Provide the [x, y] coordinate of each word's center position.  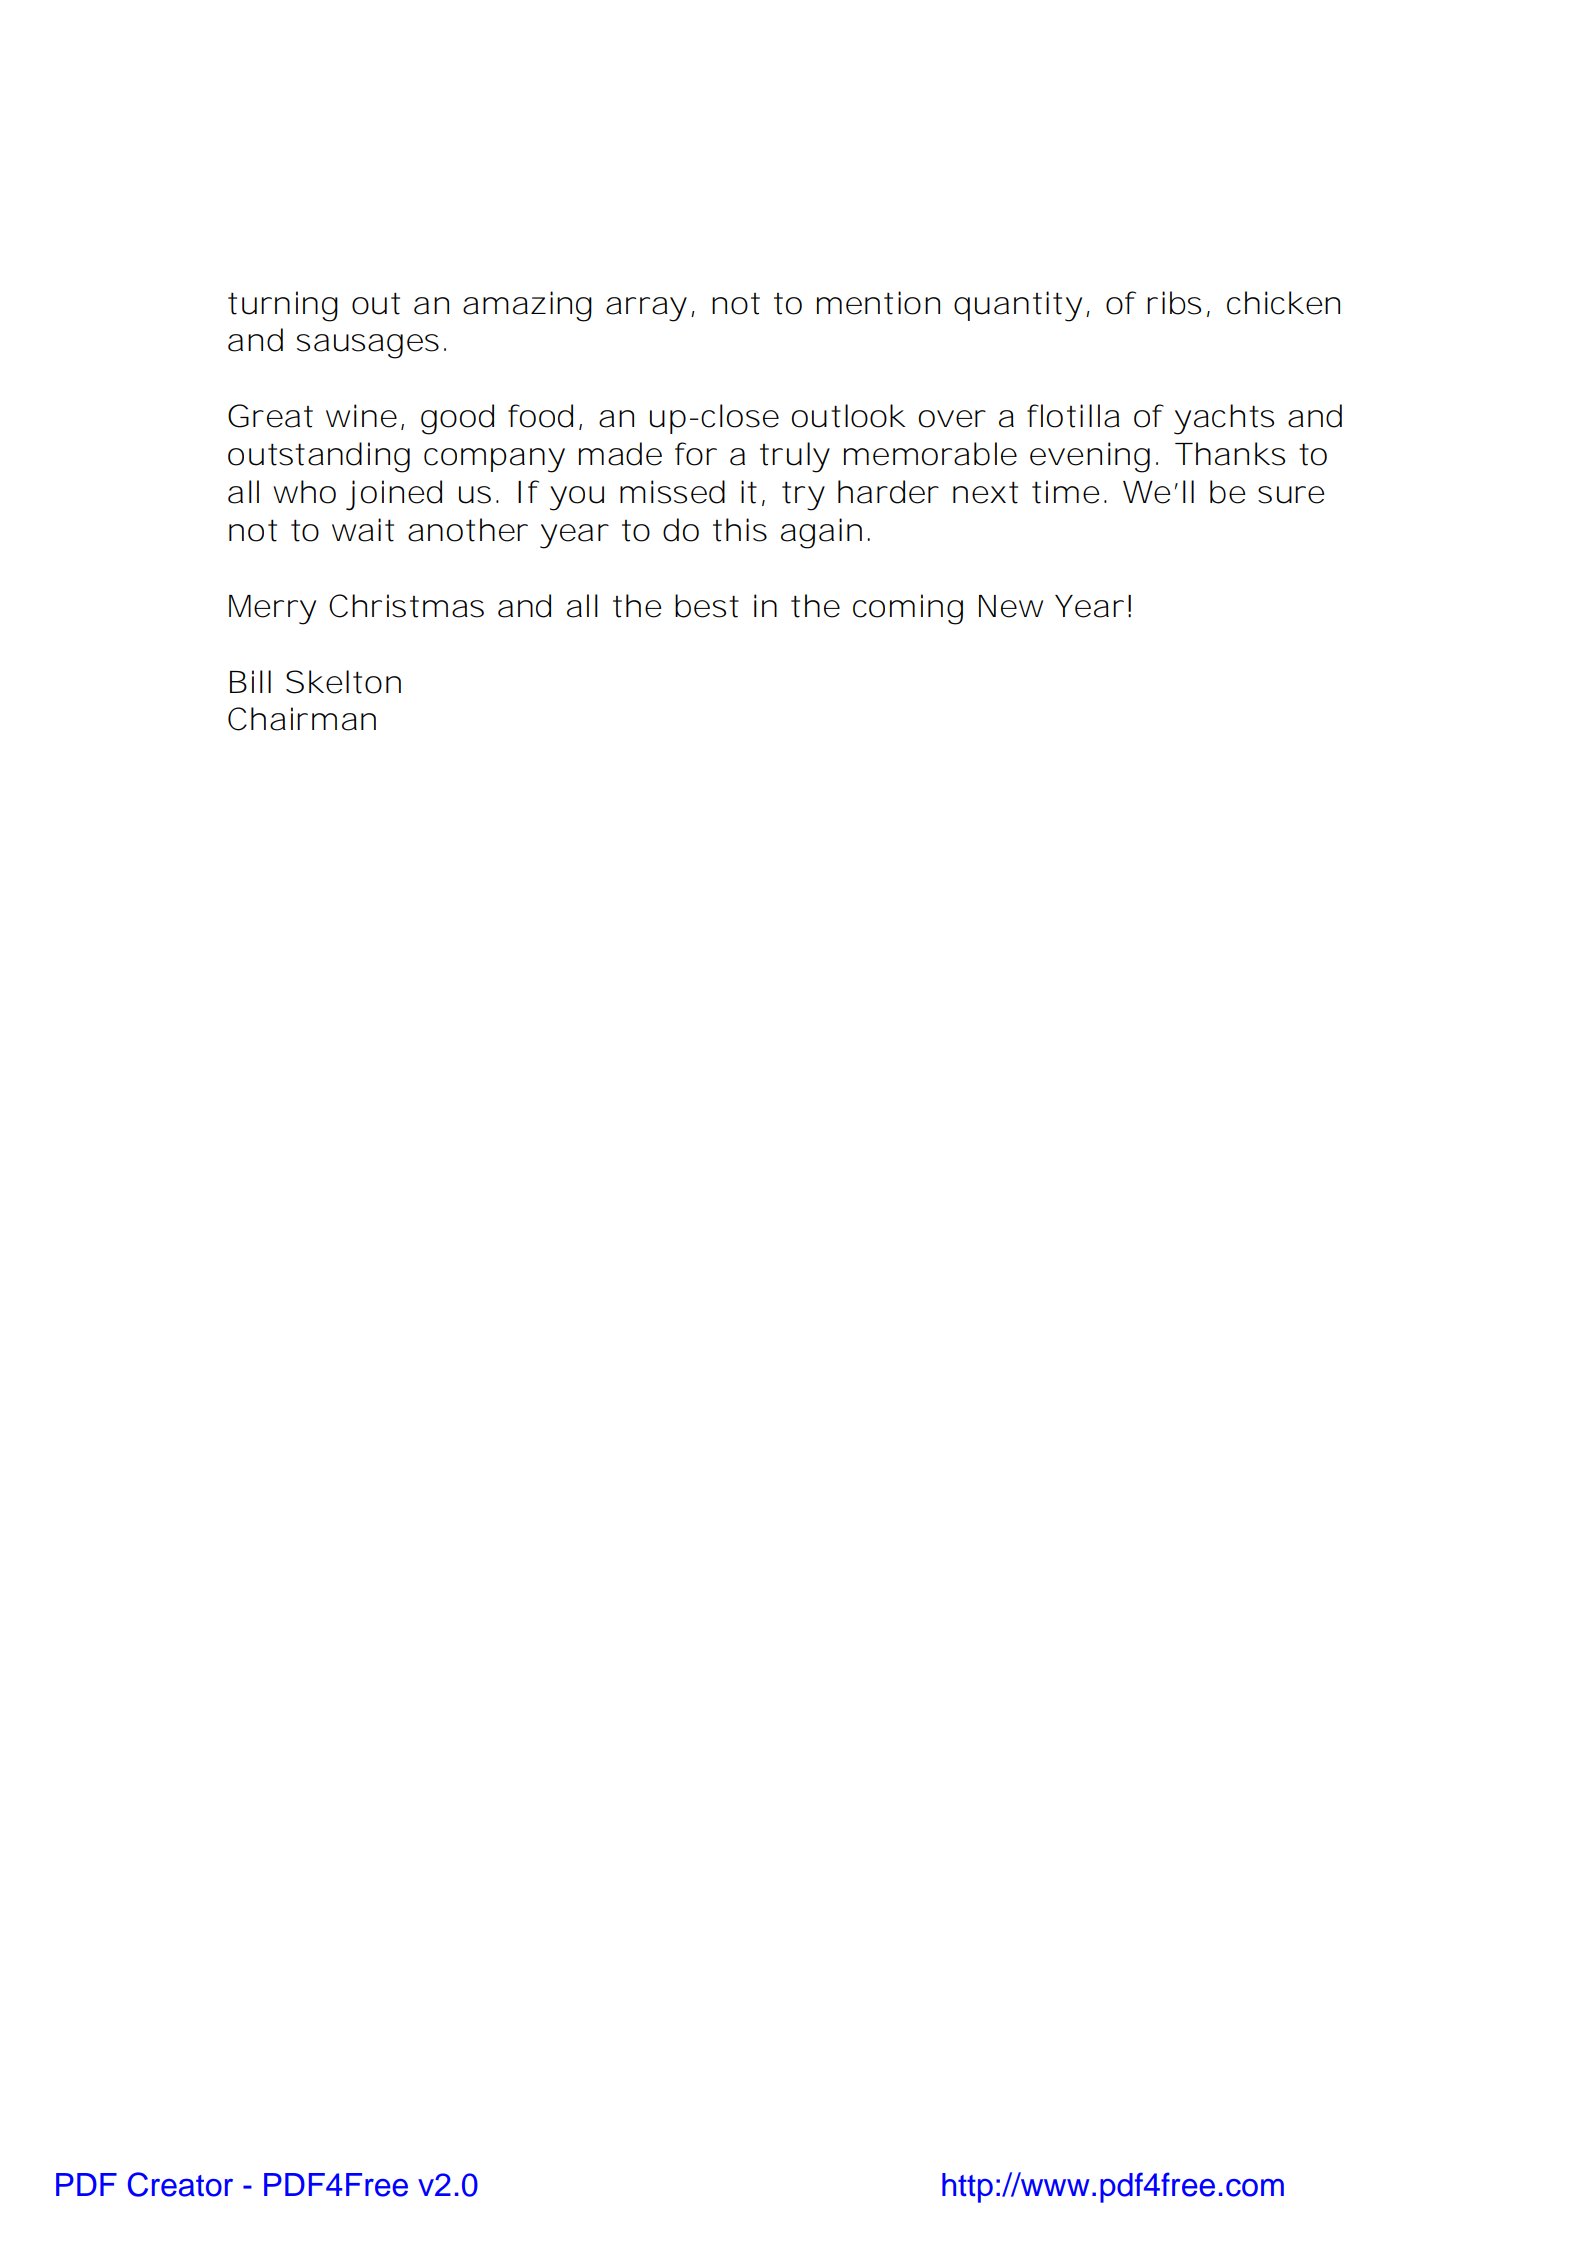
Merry [272, 610]
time [1065, 492]
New [1011, 606]
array [646, 309]
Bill [250, 681]
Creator [180, 2184]
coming [908, 609]
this [740, 530]
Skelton [343, 682]
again [821, 533]
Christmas [406, 606]
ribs [1174, 303]
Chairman [302, 719]
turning [283, 306]
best [707, 606]
